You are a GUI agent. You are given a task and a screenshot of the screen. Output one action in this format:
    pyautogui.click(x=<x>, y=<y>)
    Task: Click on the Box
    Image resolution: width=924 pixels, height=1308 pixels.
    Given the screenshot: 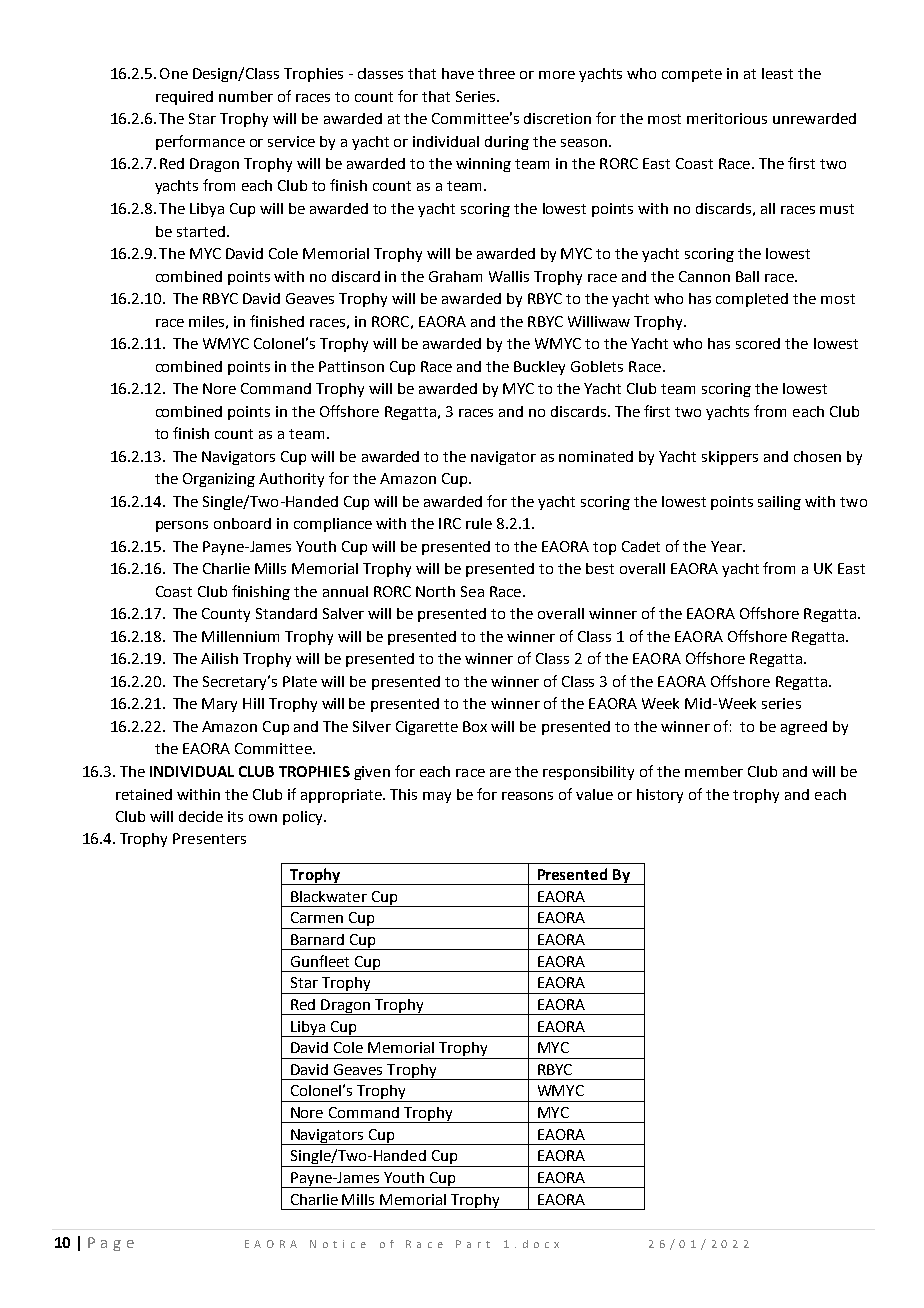 What is the action you would take?
    pyautogui.click(x=475, y=726)
